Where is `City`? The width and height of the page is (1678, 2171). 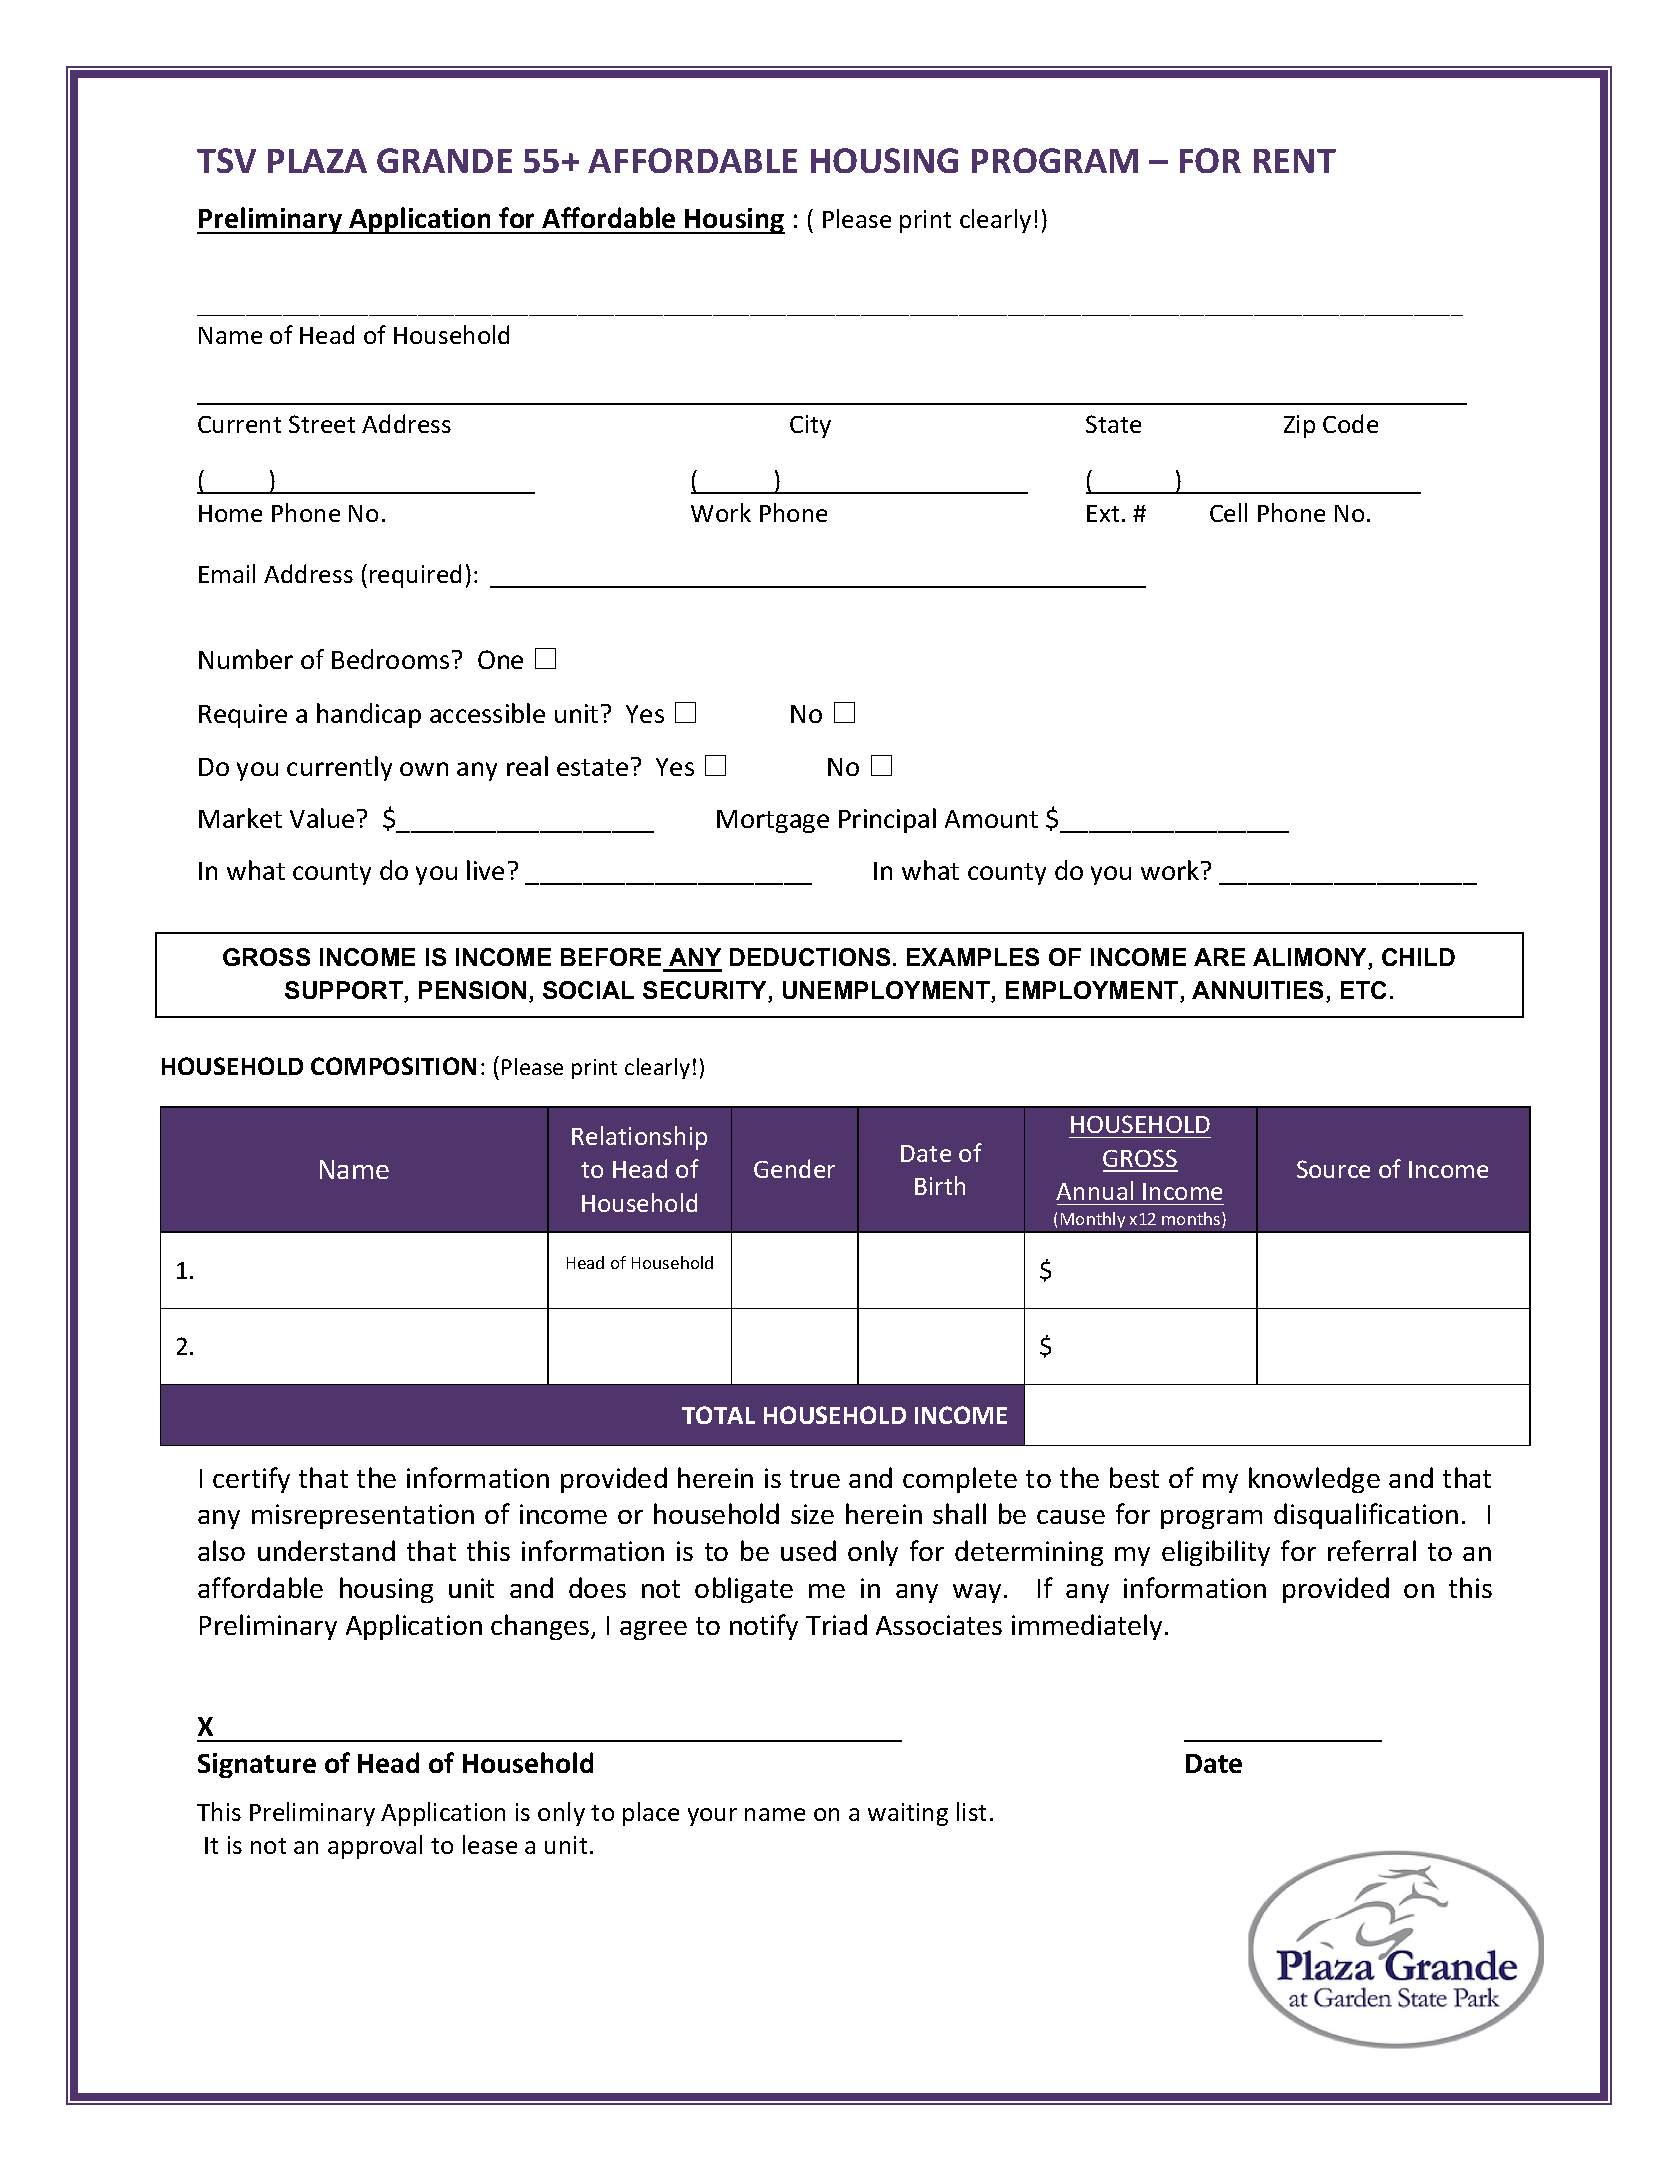 City is located at coordinates (810, 426).
